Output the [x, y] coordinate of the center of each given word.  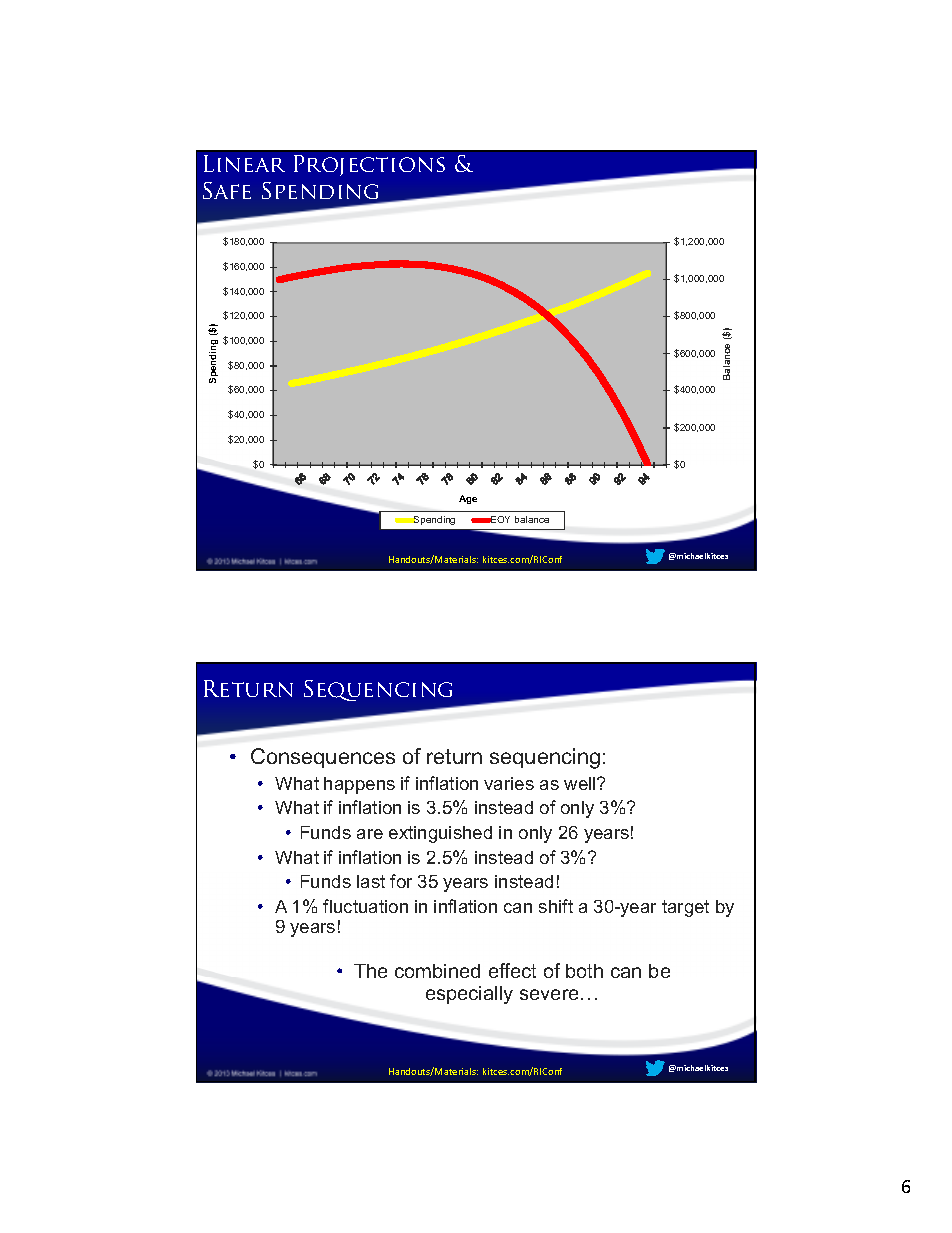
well [581, 783]
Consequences [323, 758]
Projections [369, 165]
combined [437, 971]
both [584, 971]
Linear [244, 163]
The [370, 971]
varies [509, 783]
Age [468, 499]
